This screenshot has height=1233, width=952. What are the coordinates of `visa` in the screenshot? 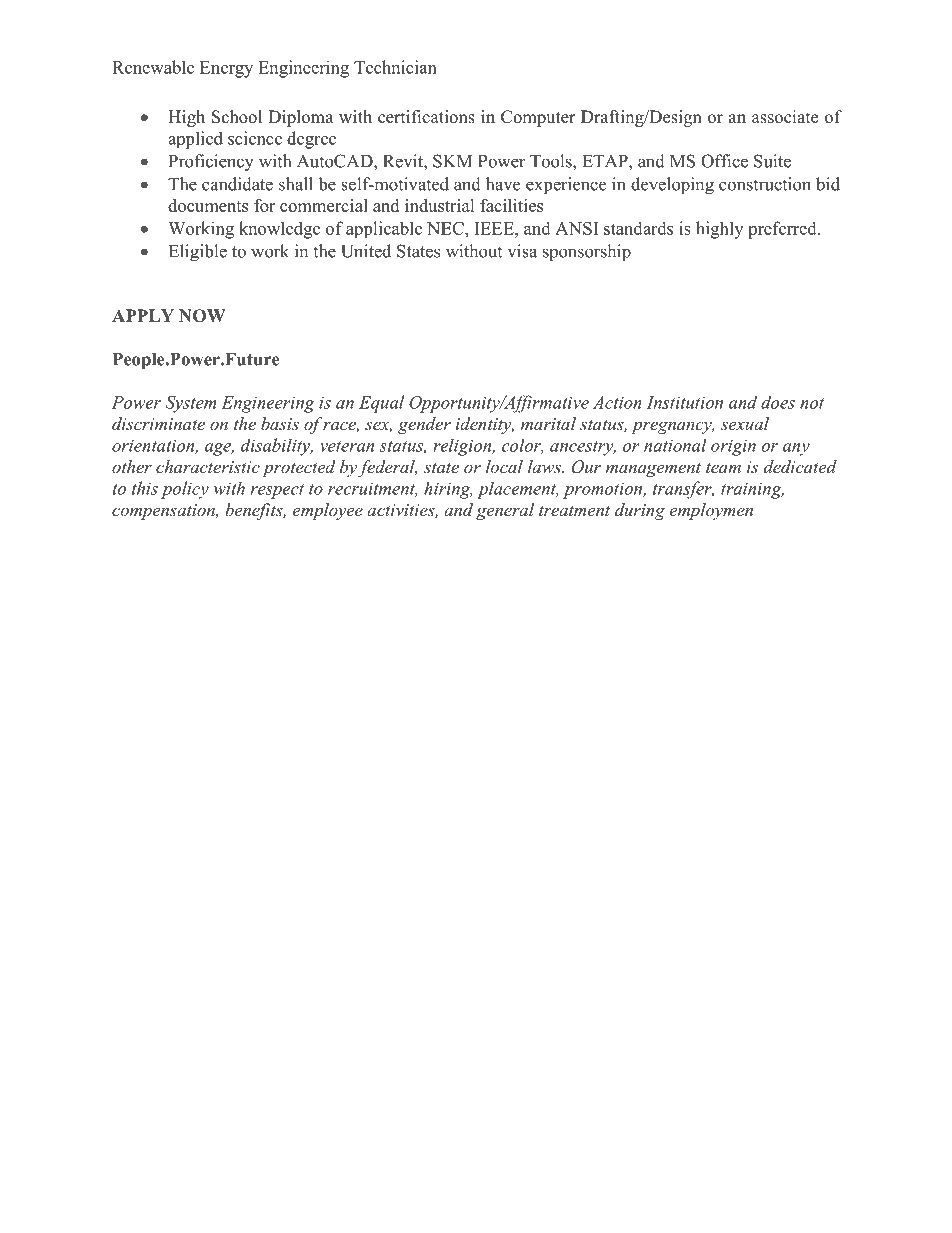 It's located at (522, 251).
